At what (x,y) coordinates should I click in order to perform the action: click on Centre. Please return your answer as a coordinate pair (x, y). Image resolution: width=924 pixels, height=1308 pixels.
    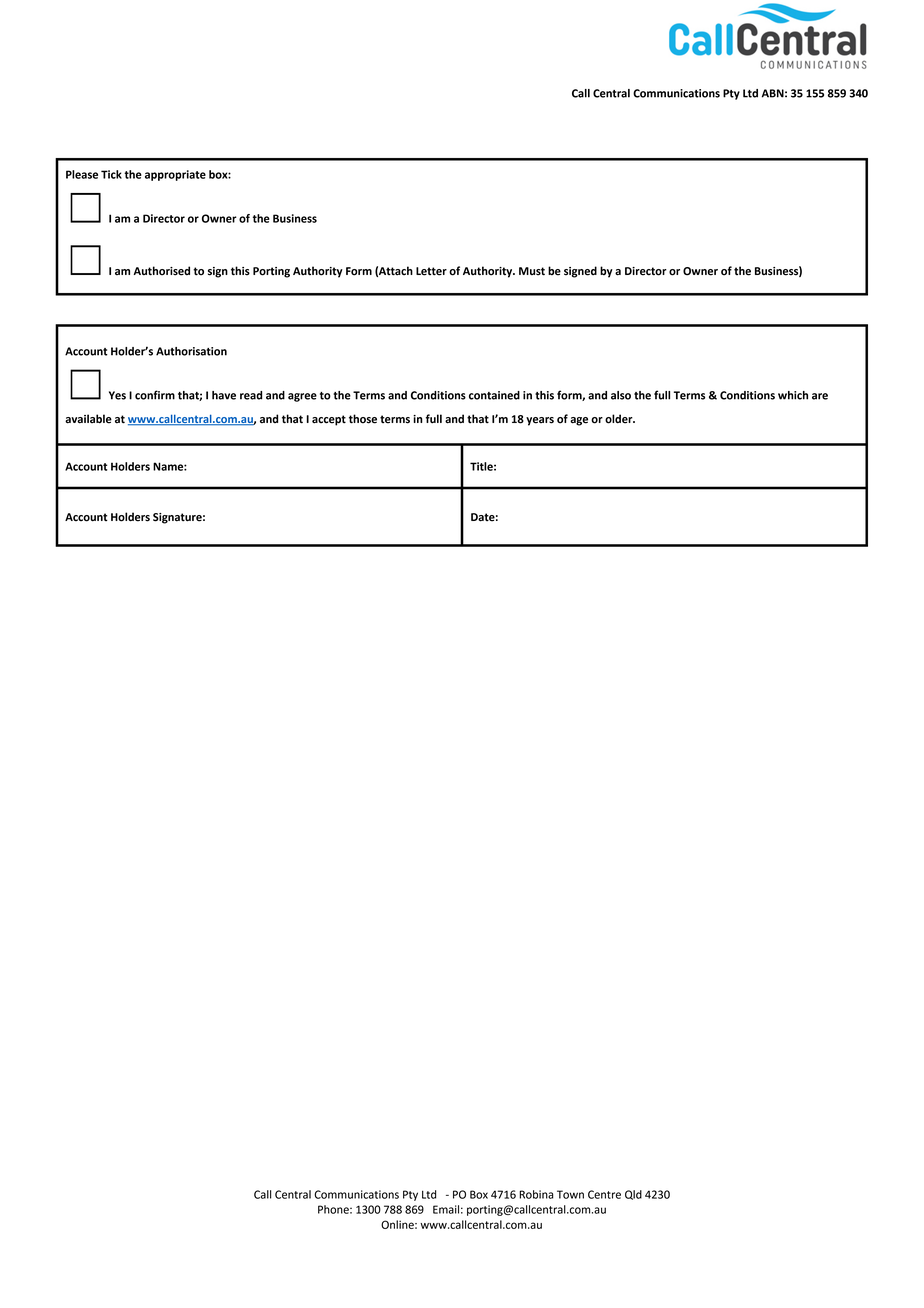
    Looking at the image, I should click on (604, 1194).
